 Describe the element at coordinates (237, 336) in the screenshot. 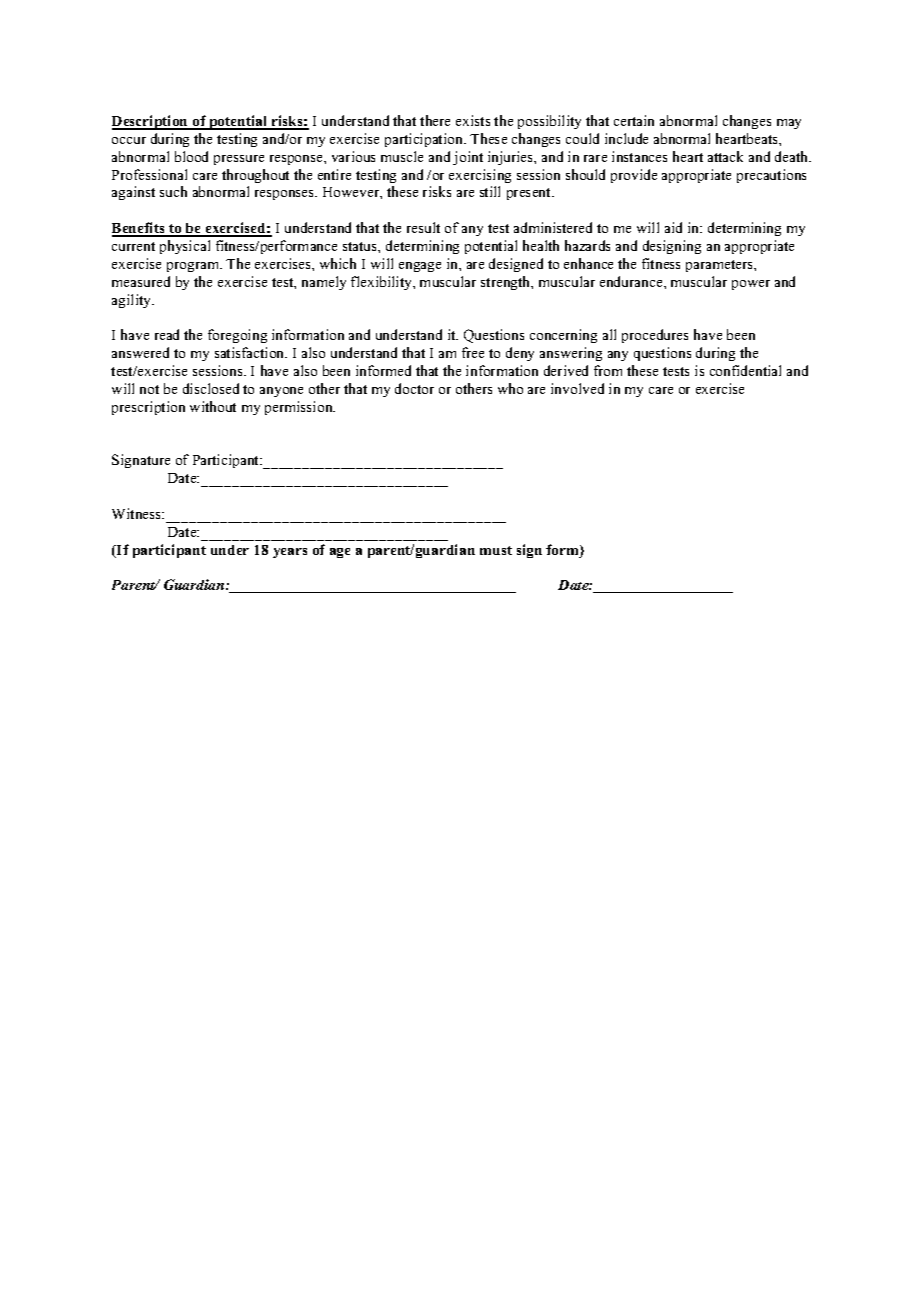

I see `foregoing` at that location.
